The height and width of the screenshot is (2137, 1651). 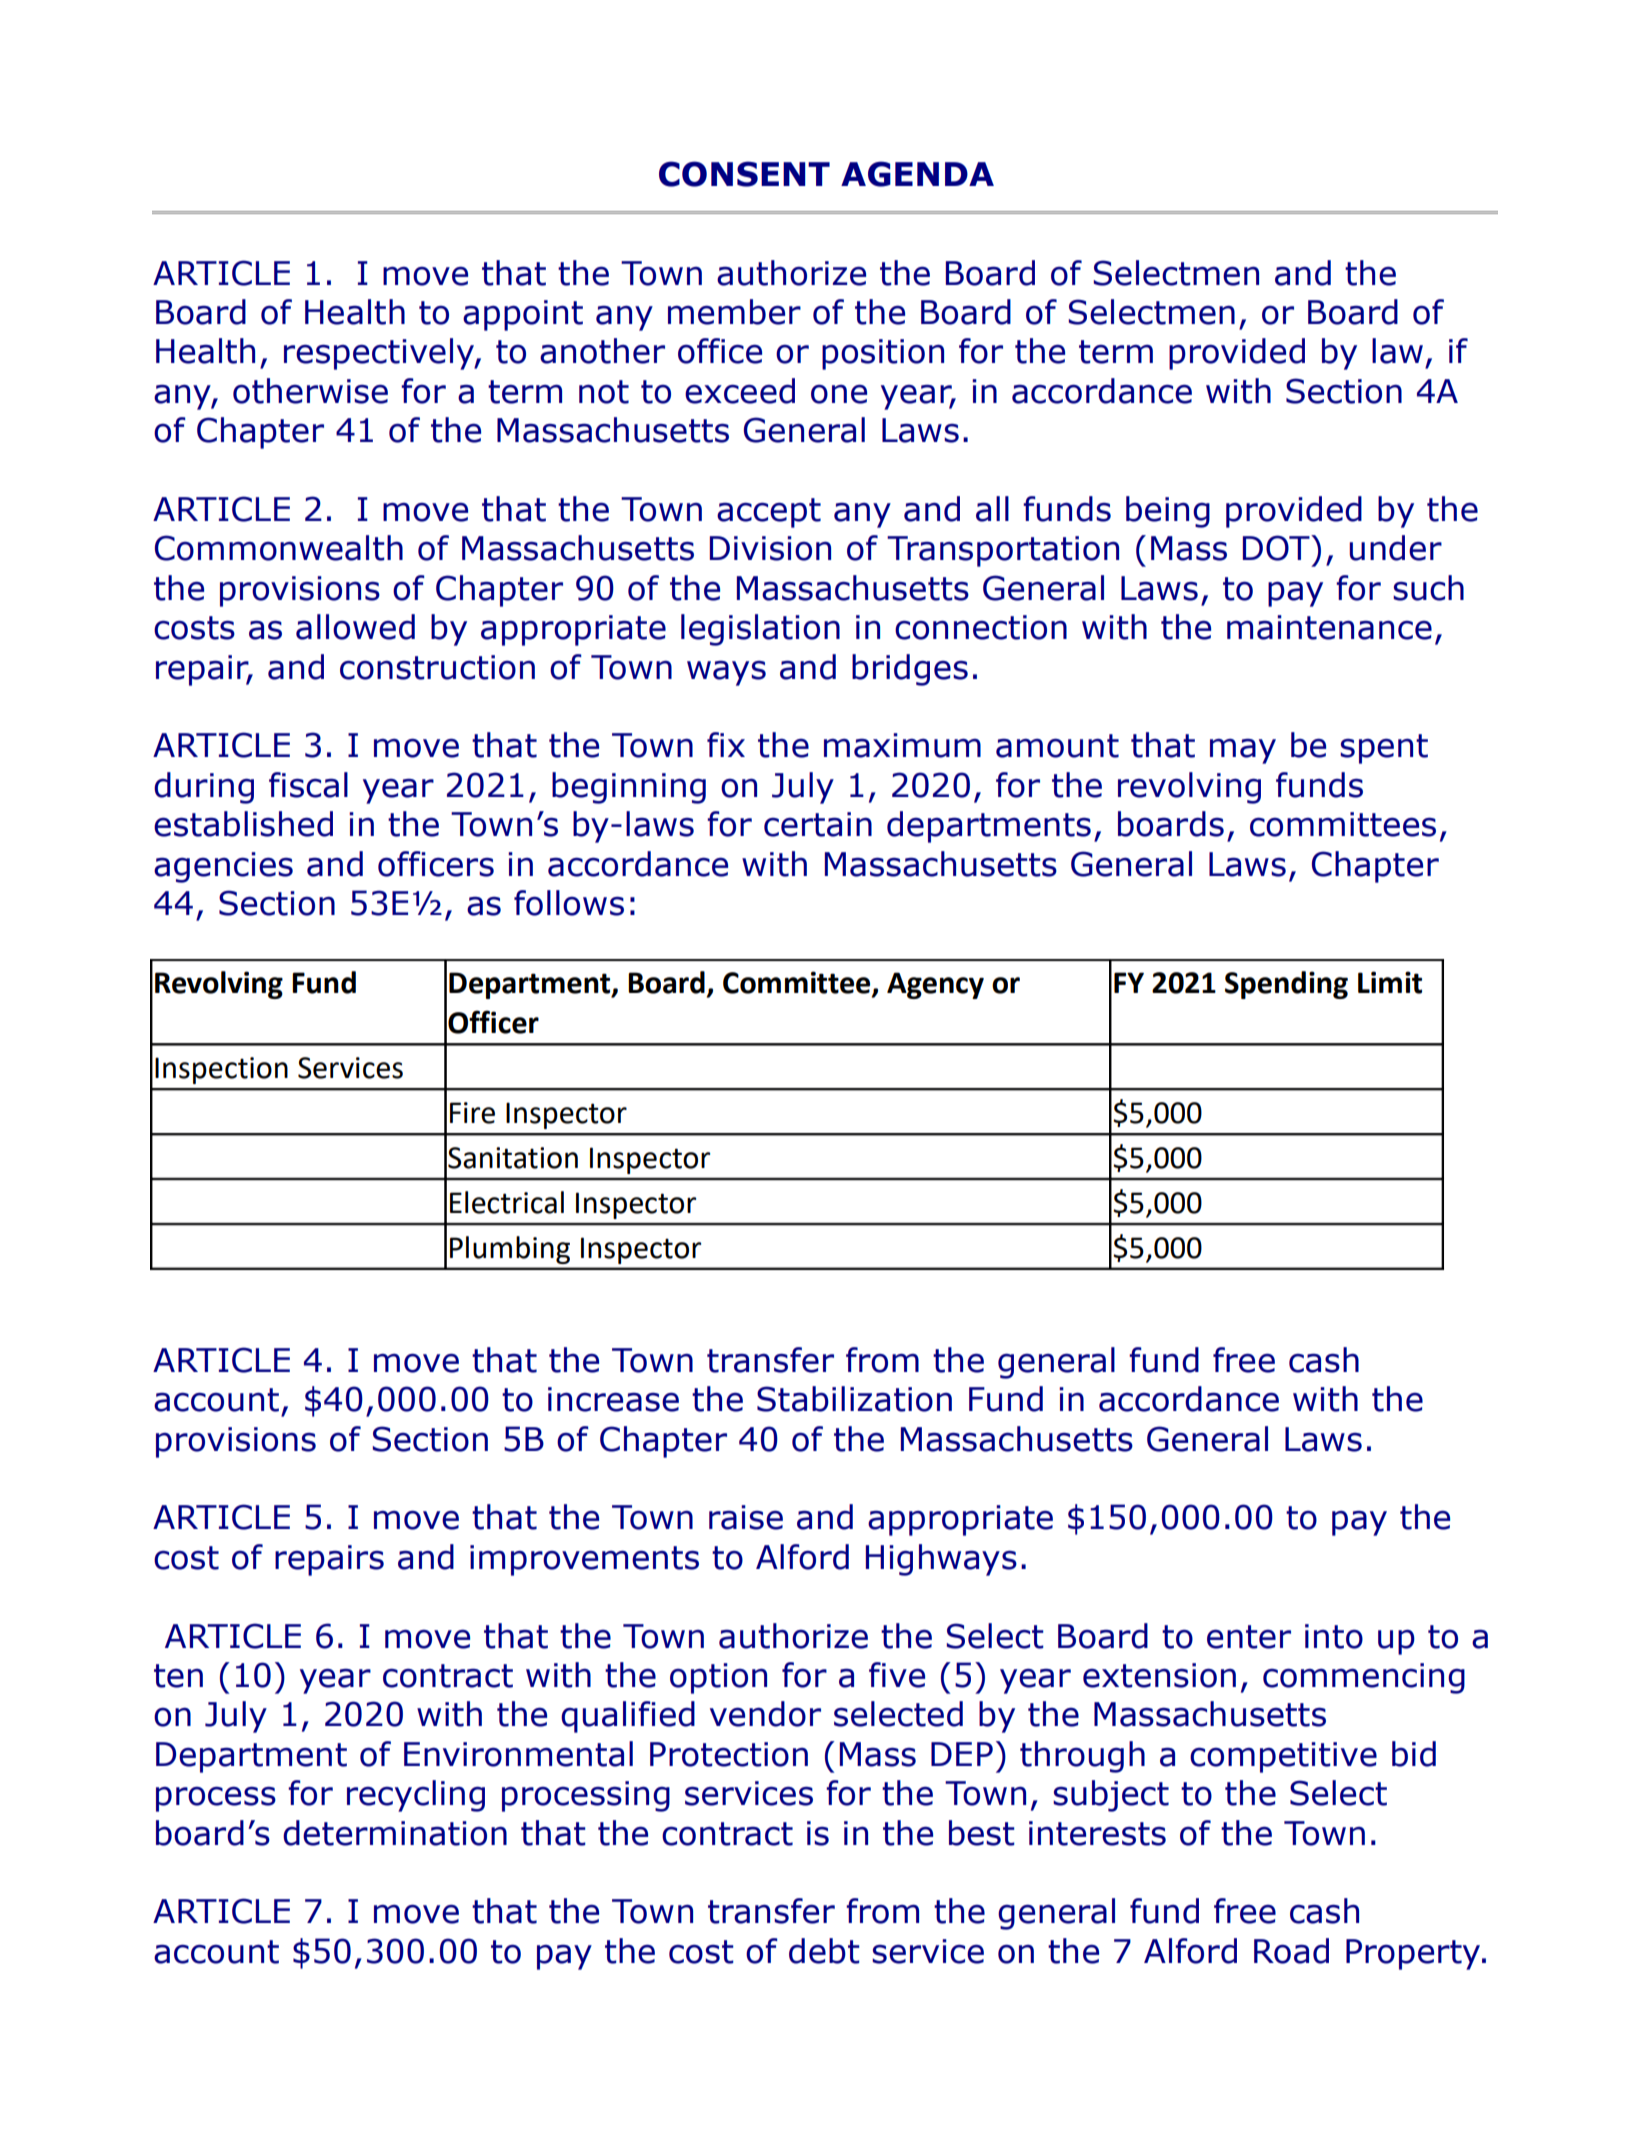 What do you see at coordinates (510, 1250) in the screenshot?
I see `Plumbing` at bounding box center [510, 1250].
